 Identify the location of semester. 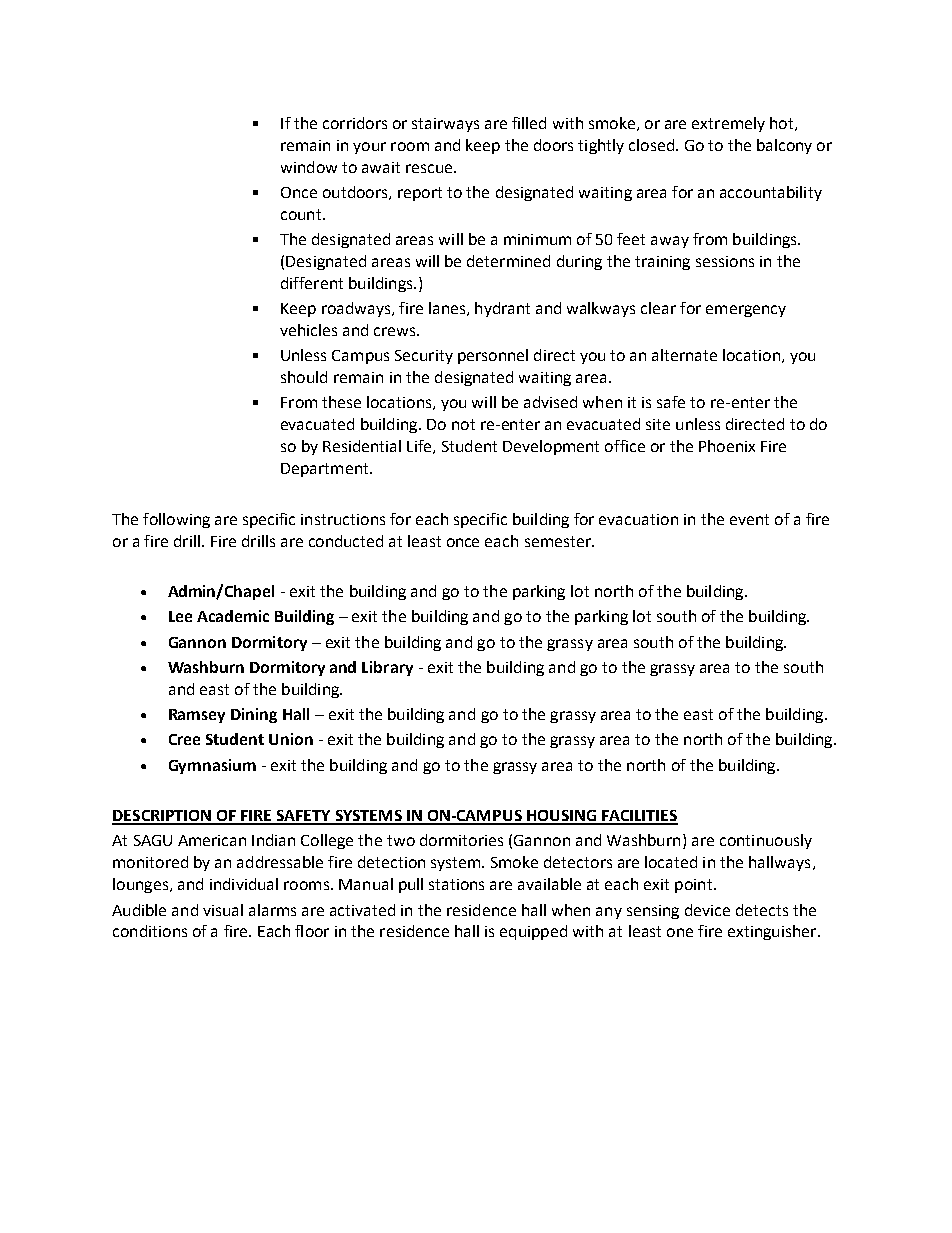
(559, 541).
